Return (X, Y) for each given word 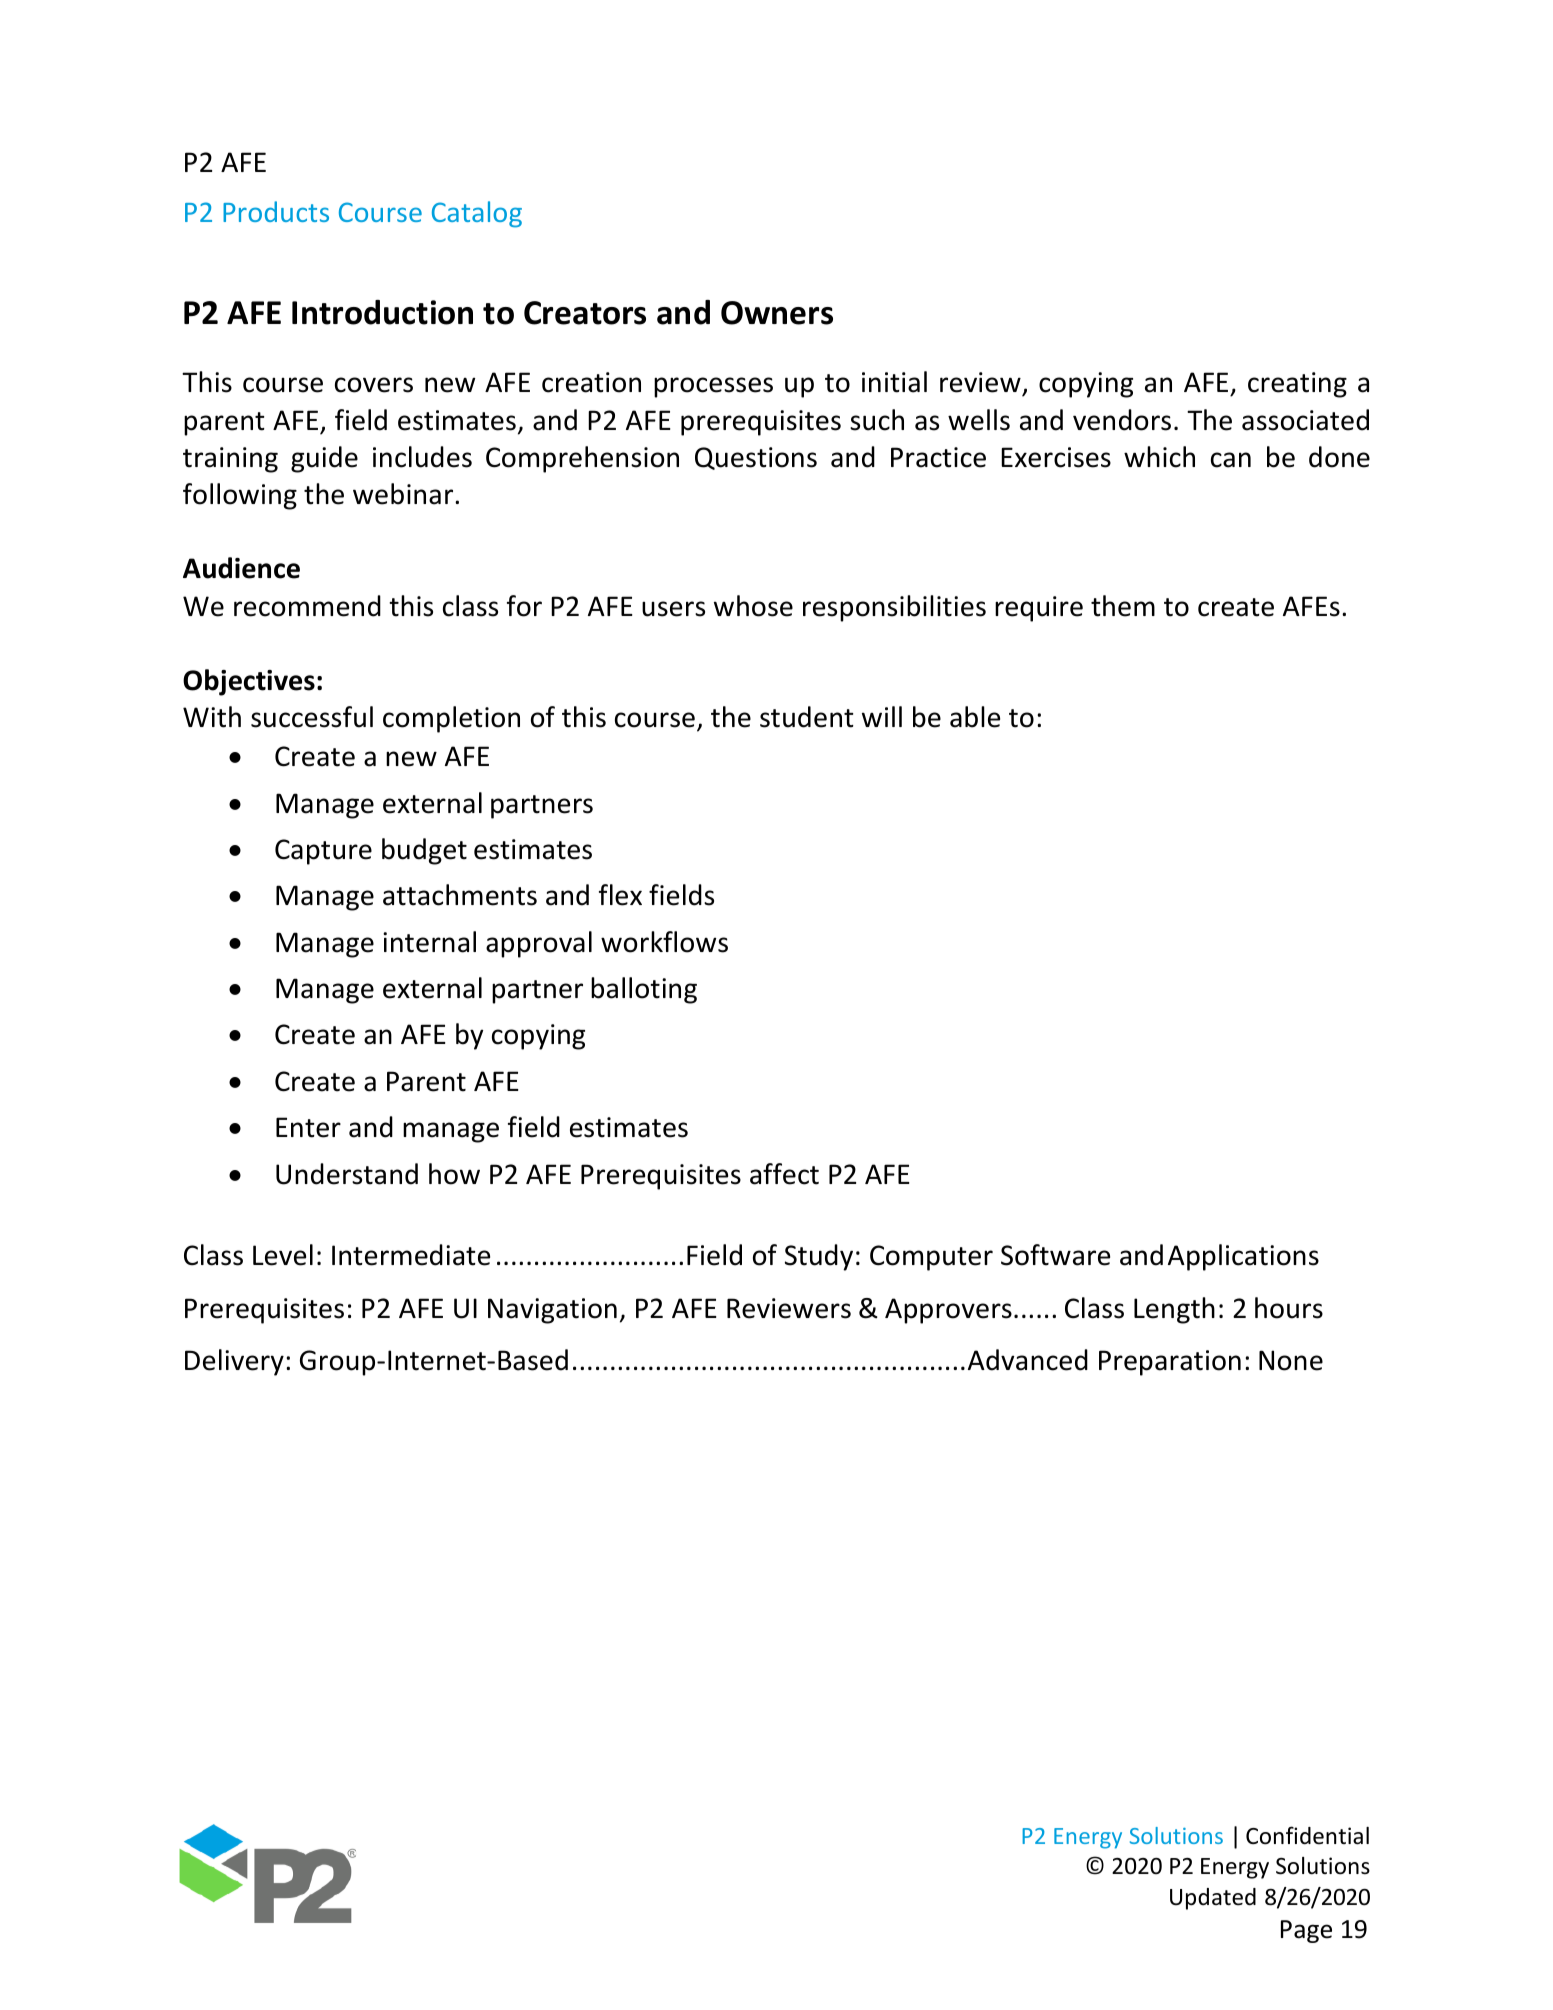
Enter (308, 1127)
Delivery (234, 1362)
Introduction (382, 312)
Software (1055, 1255)
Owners (777, 313)
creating (1297, 385)
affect (784, 1174)
